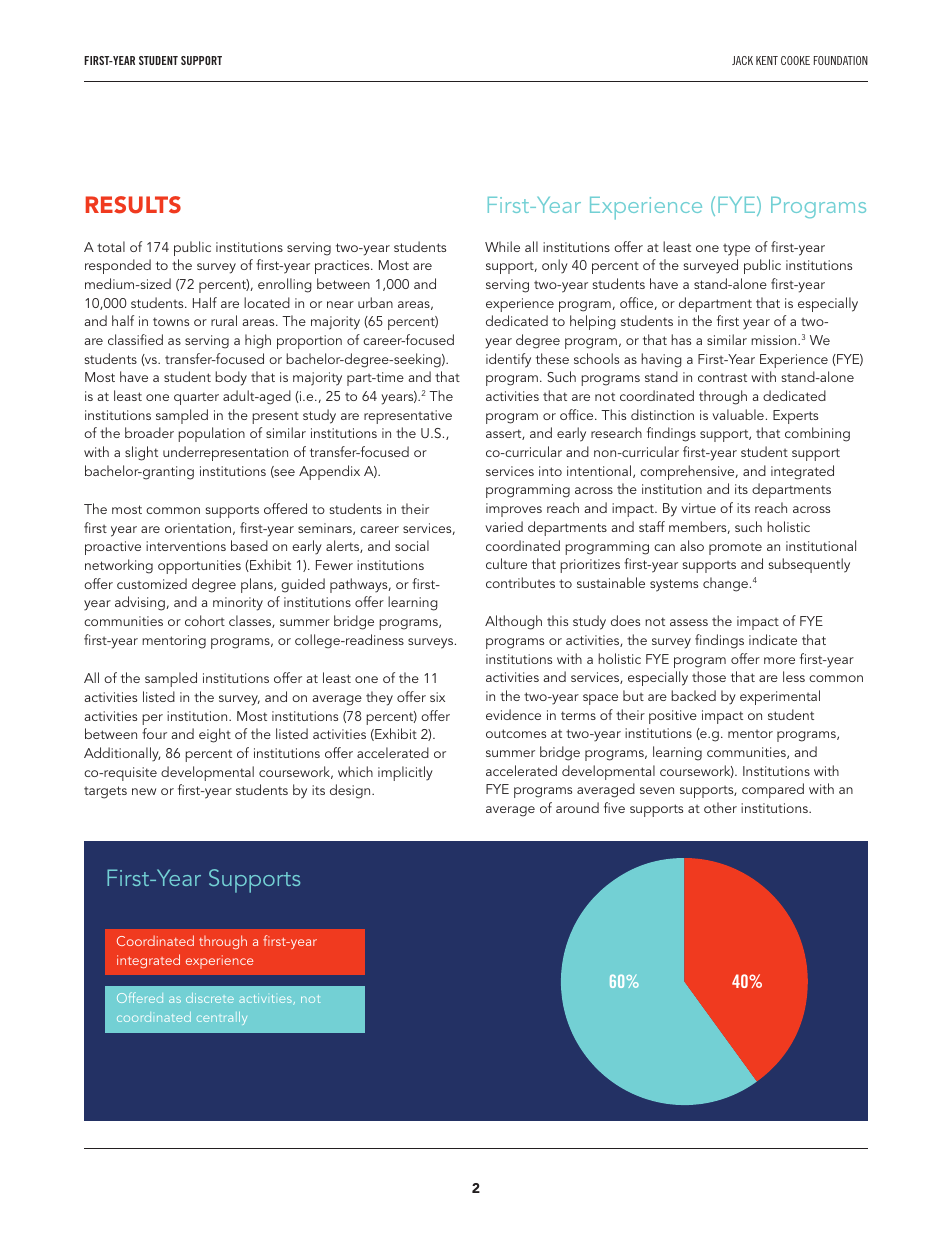 Image resolution: width=952 pixels, height=1233 pixels. I want to click on eight, so click(215, 735).
